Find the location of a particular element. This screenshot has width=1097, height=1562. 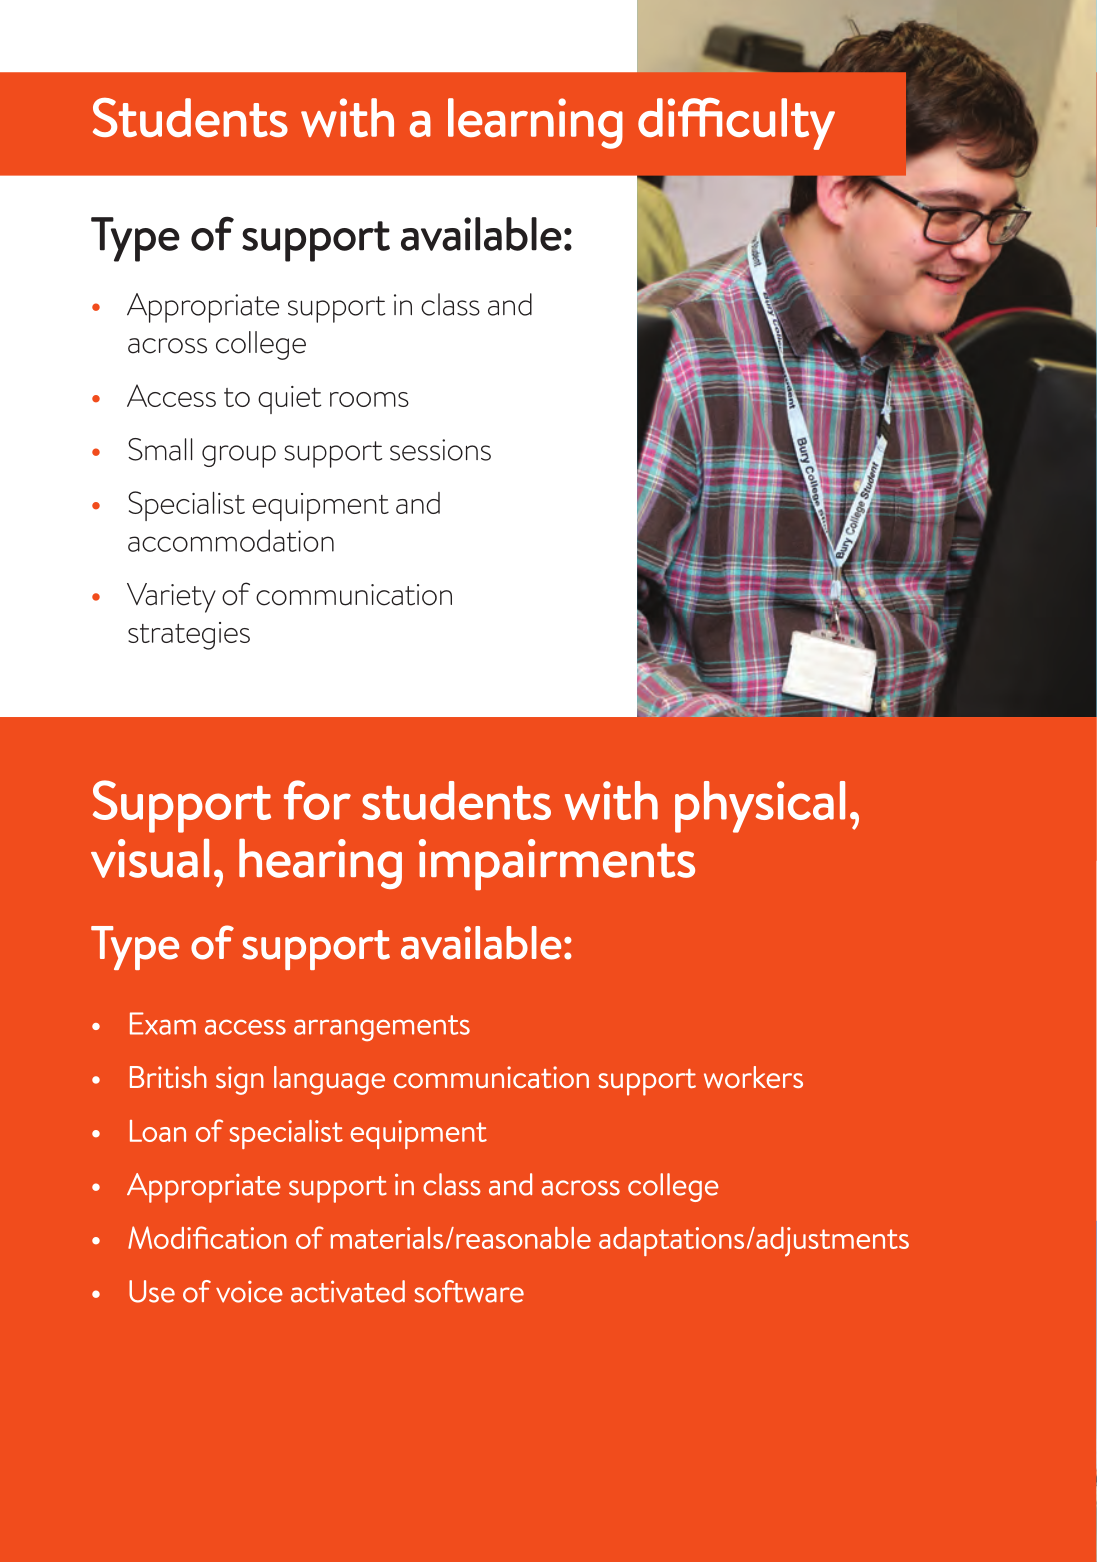

strategies is located at coordinates (189, 636).
